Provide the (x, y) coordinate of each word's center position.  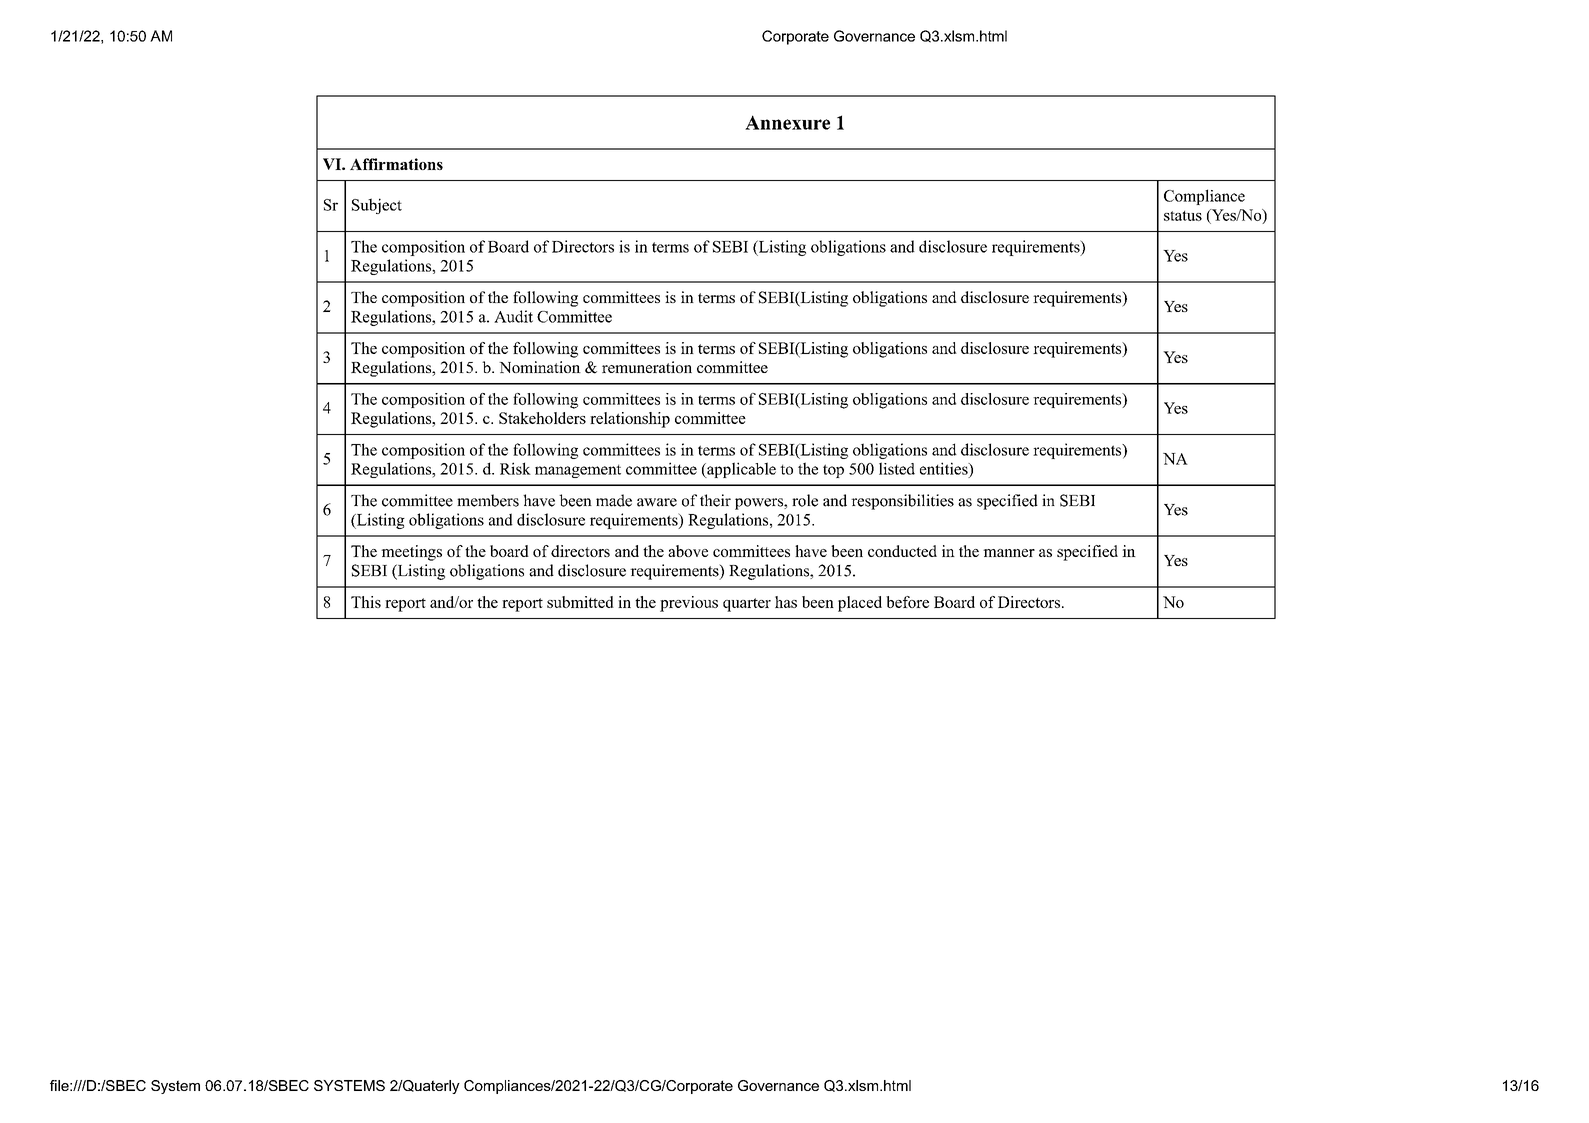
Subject (377, 206)
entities (944, 468)
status (1183, 216)
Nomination (540, 367)
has (786, 602)
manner (1009, 553)
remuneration (647, 367)
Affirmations (396, 164)
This (366, 602)
